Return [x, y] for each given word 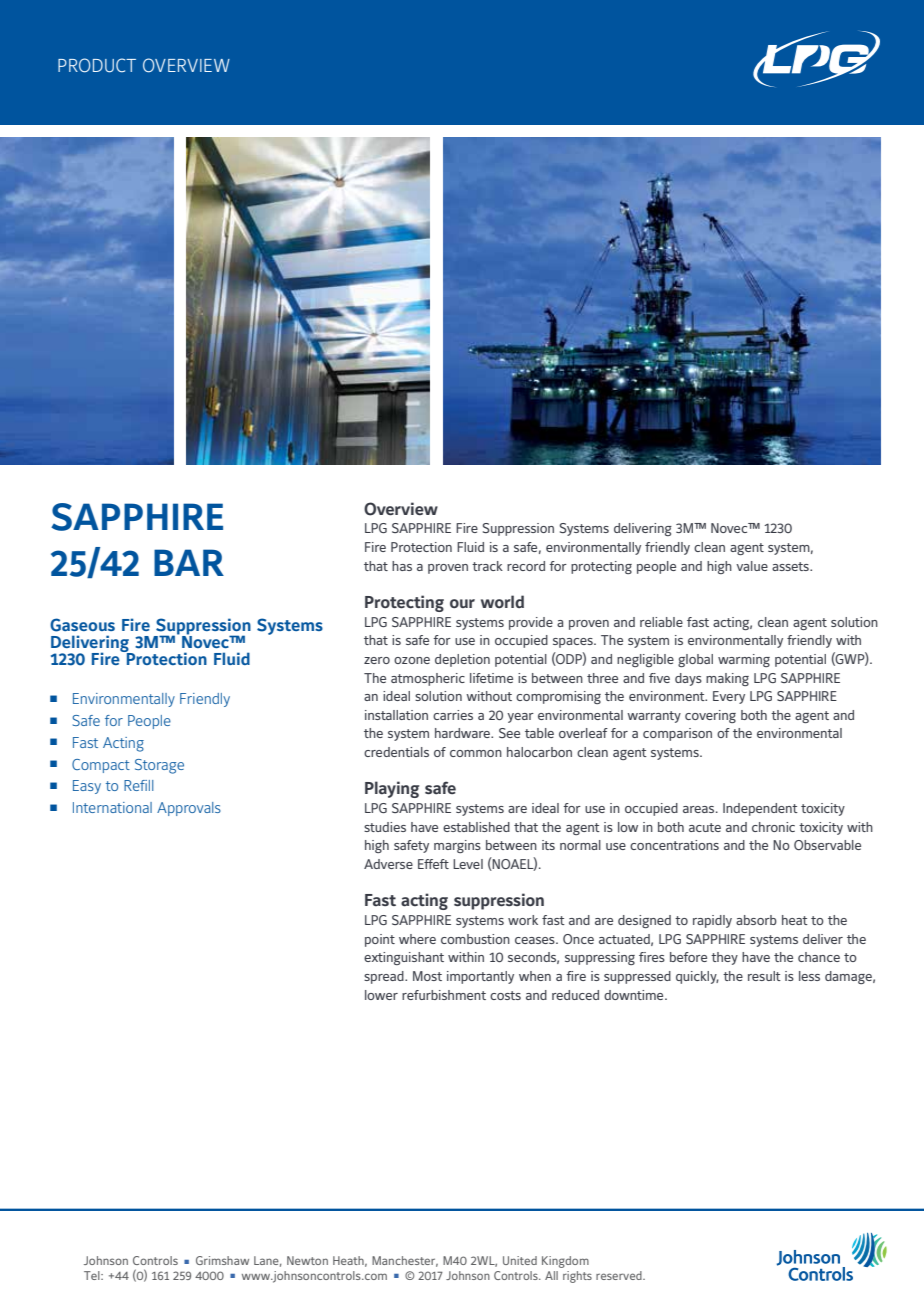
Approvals [189, 809]
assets [791, 566]
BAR [189, 562]
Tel [93, 1275]
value [752, 566]
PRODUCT [97, 65]
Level [468, 864]
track [487, 566]
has [402, 566]
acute [705, 827]
